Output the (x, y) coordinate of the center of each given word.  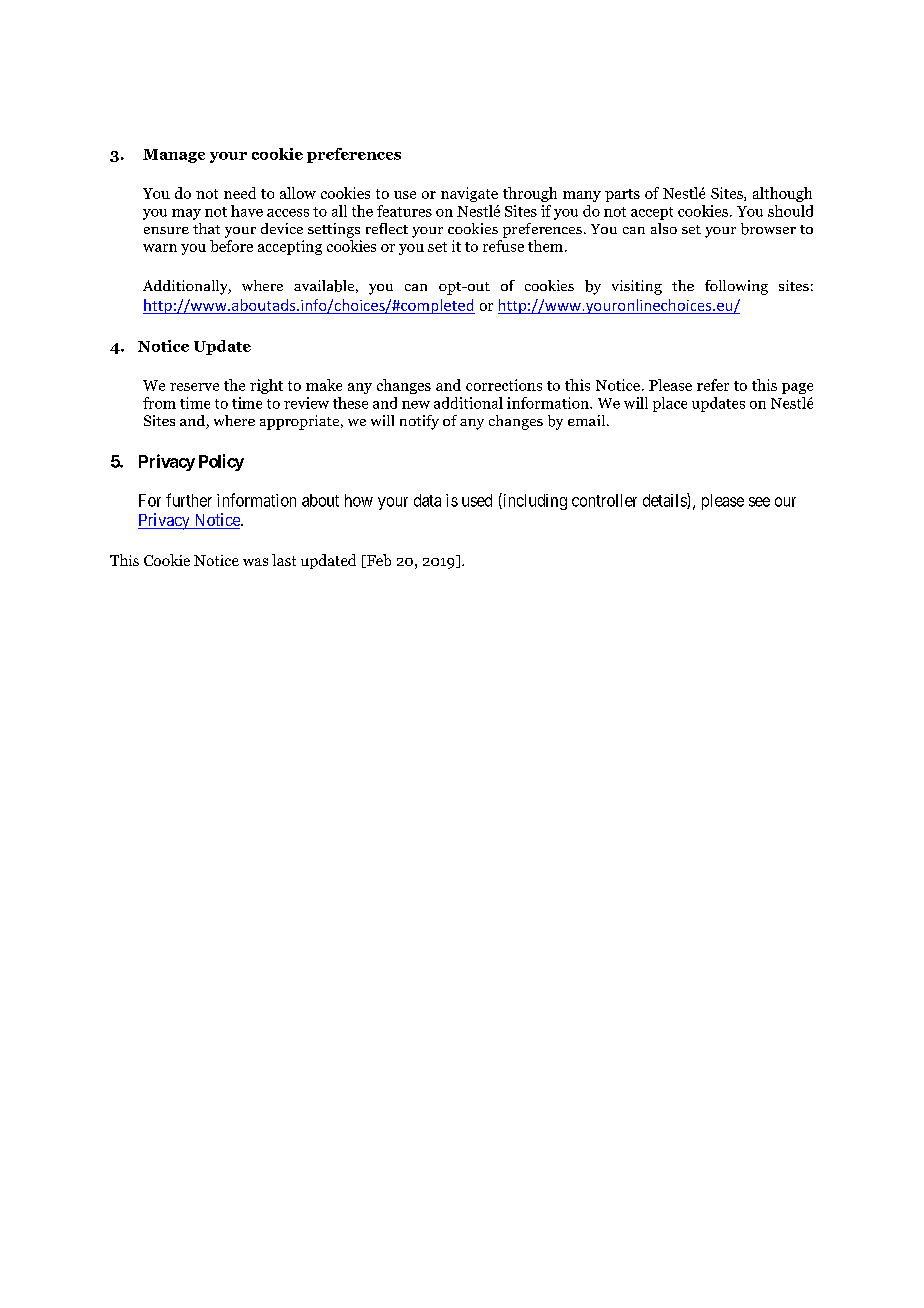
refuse (503, 246)
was (255, 562)
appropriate (301, 422)
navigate (469, 194)
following (736, 287)
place (670, 404)
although (782, 194)
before (231, 246)
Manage (174, 156)
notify (419, 422)
